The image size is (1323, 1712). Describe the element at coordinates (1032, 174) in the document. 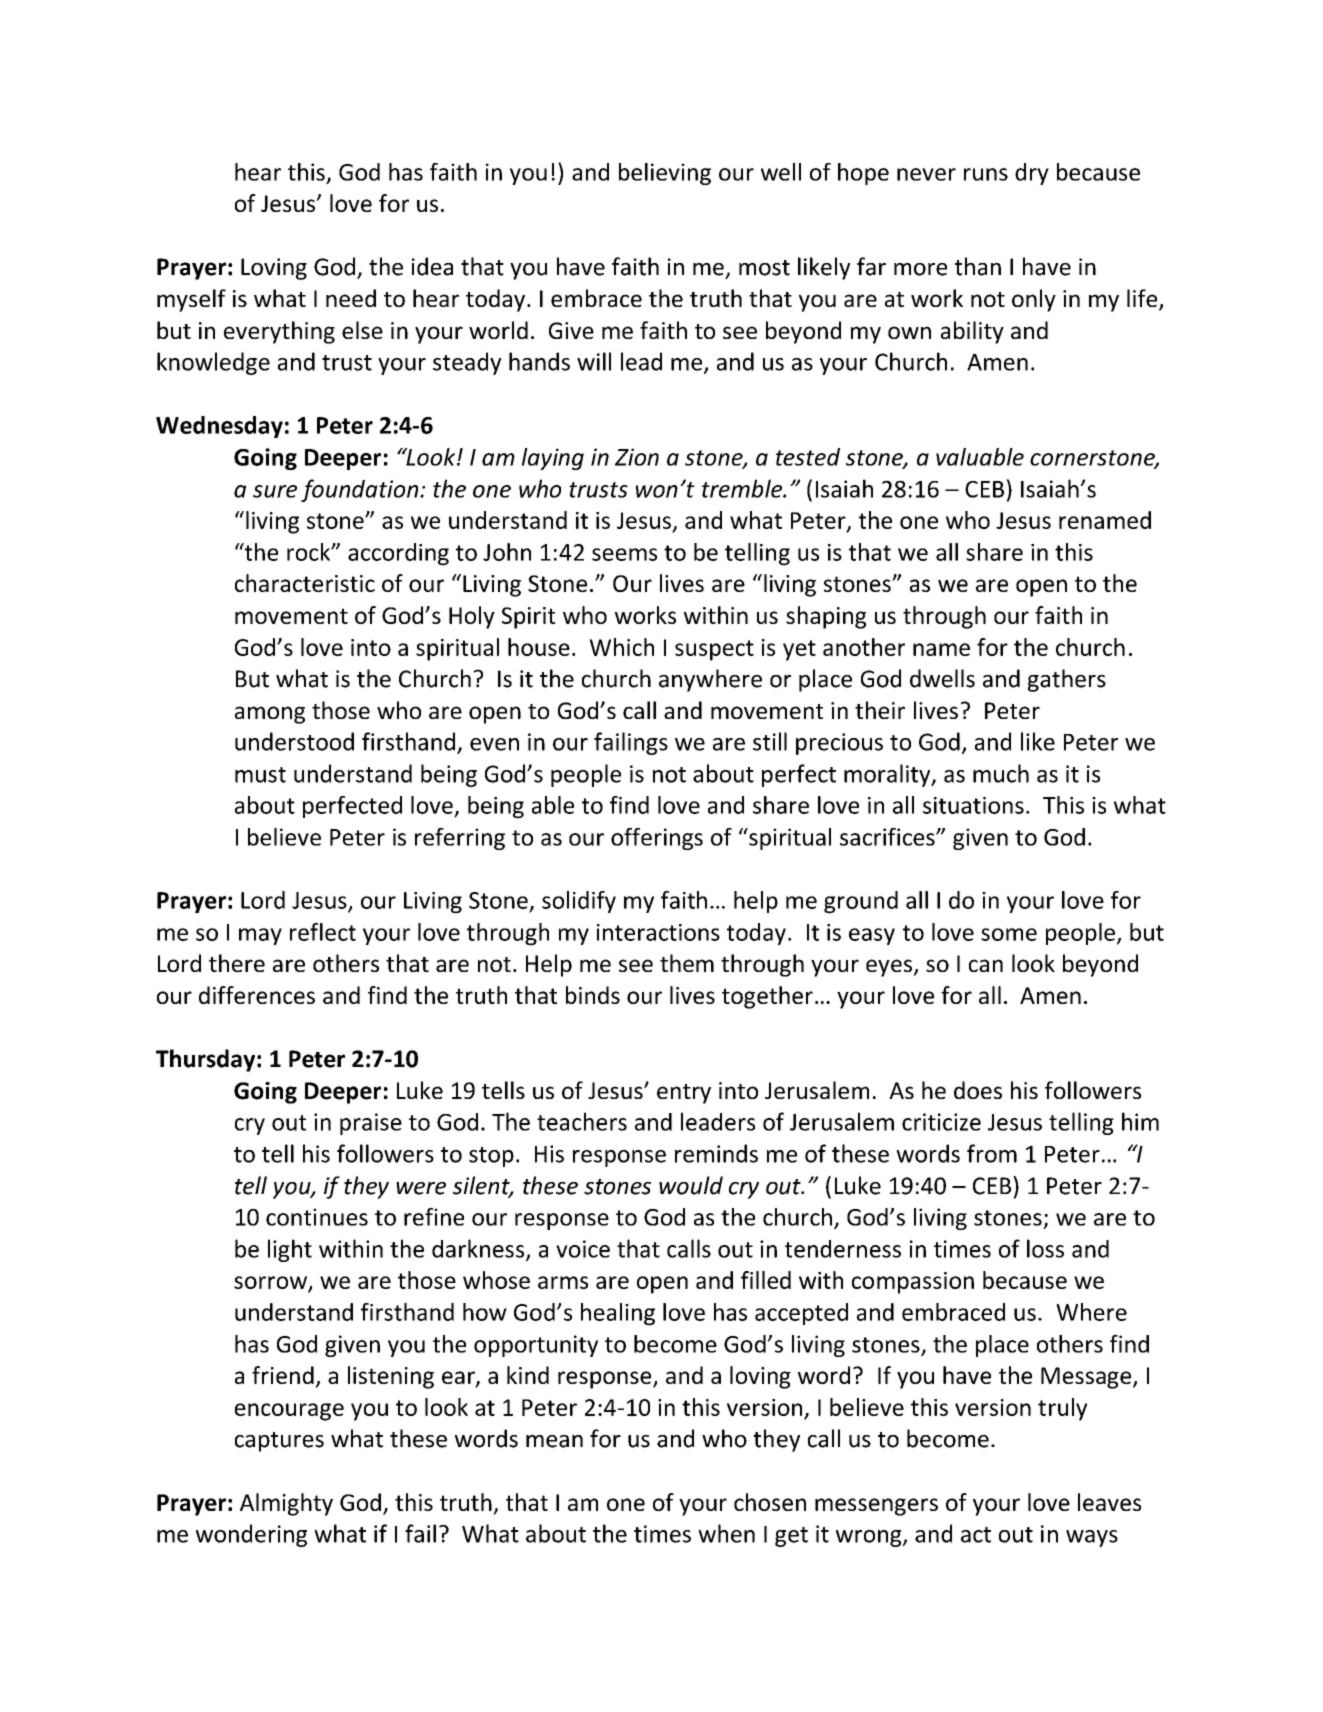

I see `dry` at that location.
